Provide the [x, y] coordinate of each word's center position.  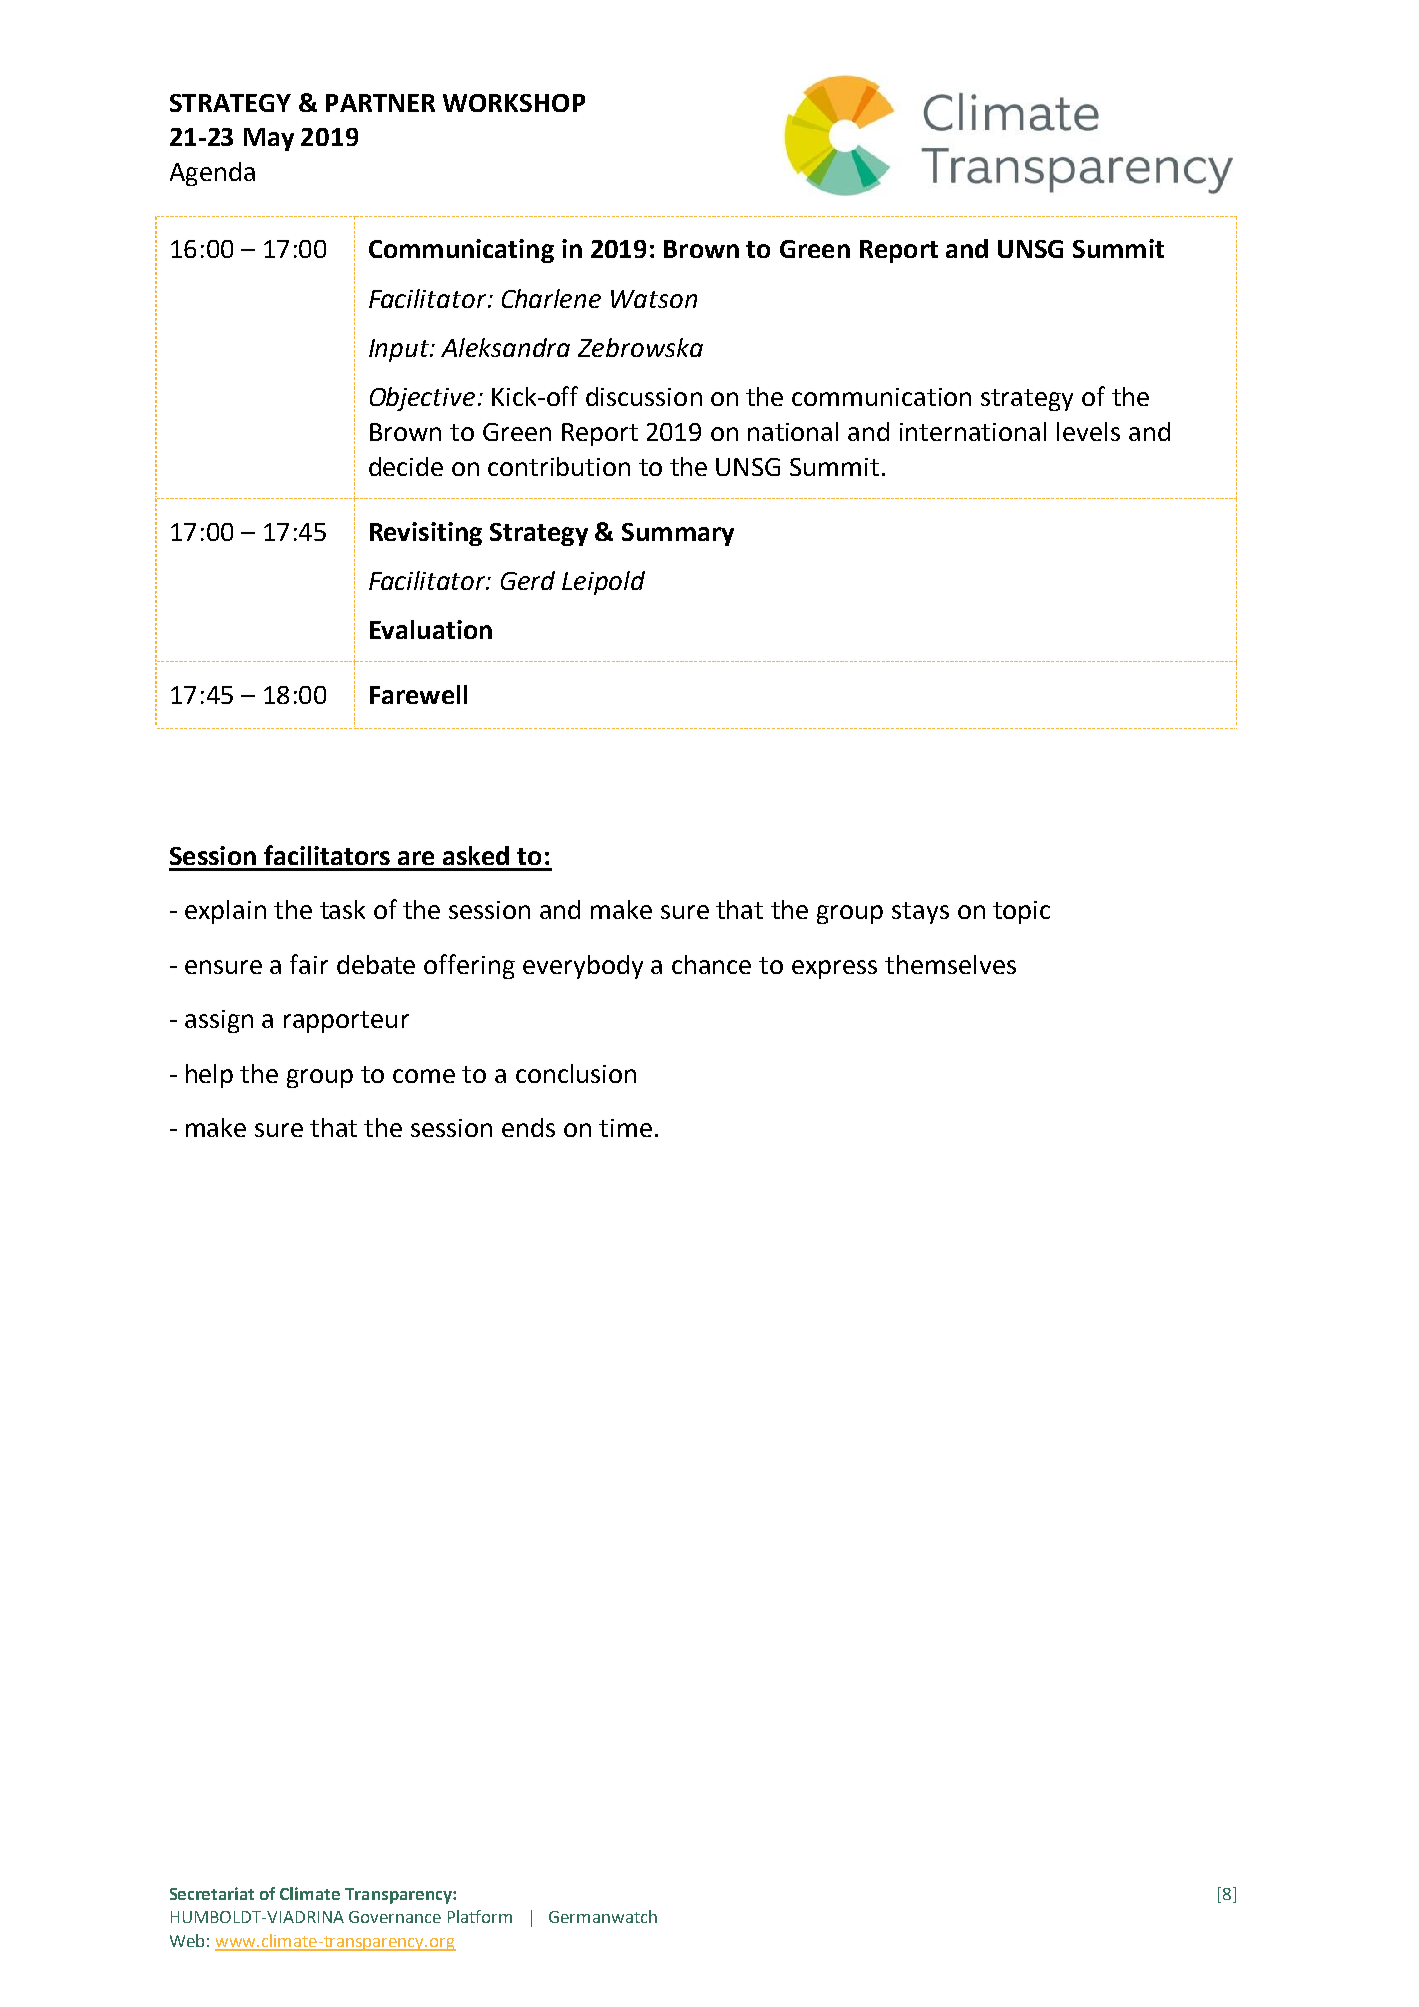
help [209, 1076]
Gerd [528, 580]
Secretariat [212, 1893]
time [625, 1128]
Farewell [418, 694]
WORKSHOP [514, 103]
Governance [395, 1917]
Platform [480, 1916]
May [269, 139]
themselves [950, 964]
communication [881, 397]
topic [1021, 912]
